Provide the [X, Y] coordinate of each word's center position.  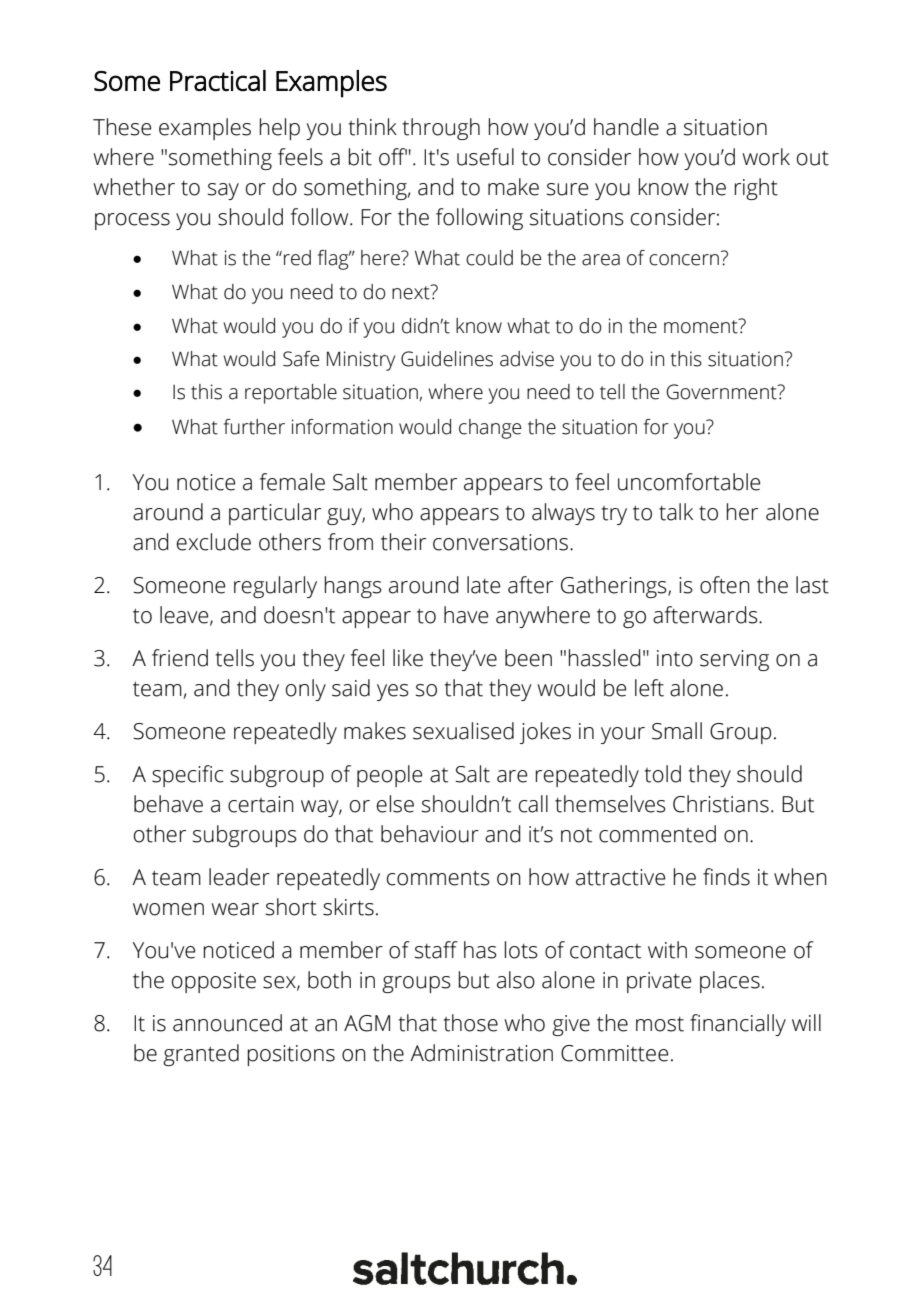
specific [188, 776]
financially [738, 1025]
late [483, 585]
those [470, 1023]
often [725, 585]
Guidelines [447, 359]
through [441, 129]
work [766, 157]
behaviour [430, 834]
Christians [721, 804]
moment [702, 326]
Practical [218, 80]
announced [227, 1023]
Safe [301, 359]
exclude [214, 542]
